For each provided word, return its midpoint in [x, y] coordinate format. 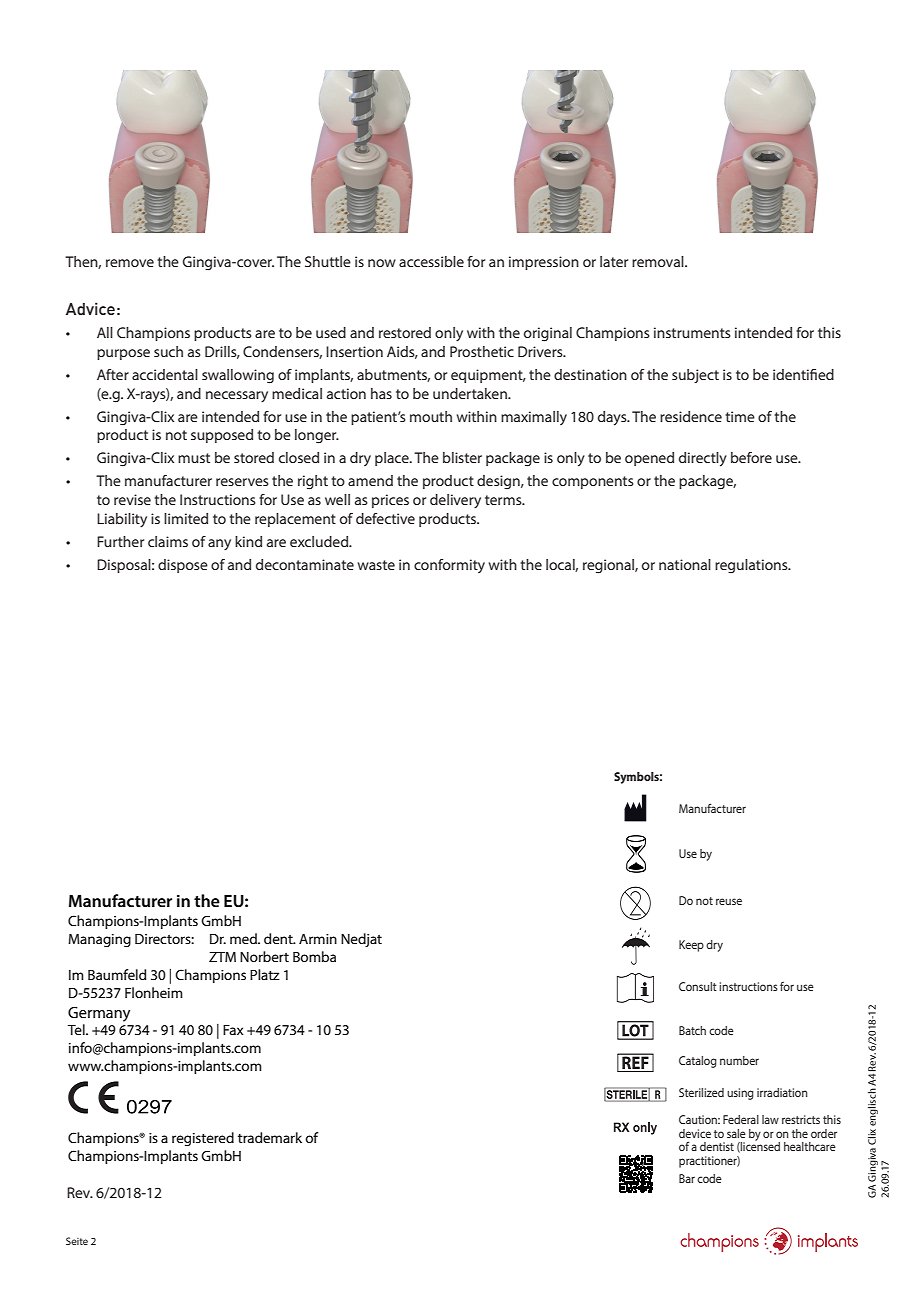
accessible [431, 261]
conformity [449, 566]
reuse [729, 901]
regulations [752, 566]
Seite [77, 1241]
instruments [692, 332]
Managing [99, 940]
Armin [318, 939]
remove [130, 263]
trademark [270, 1137]
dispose [183, 566]
